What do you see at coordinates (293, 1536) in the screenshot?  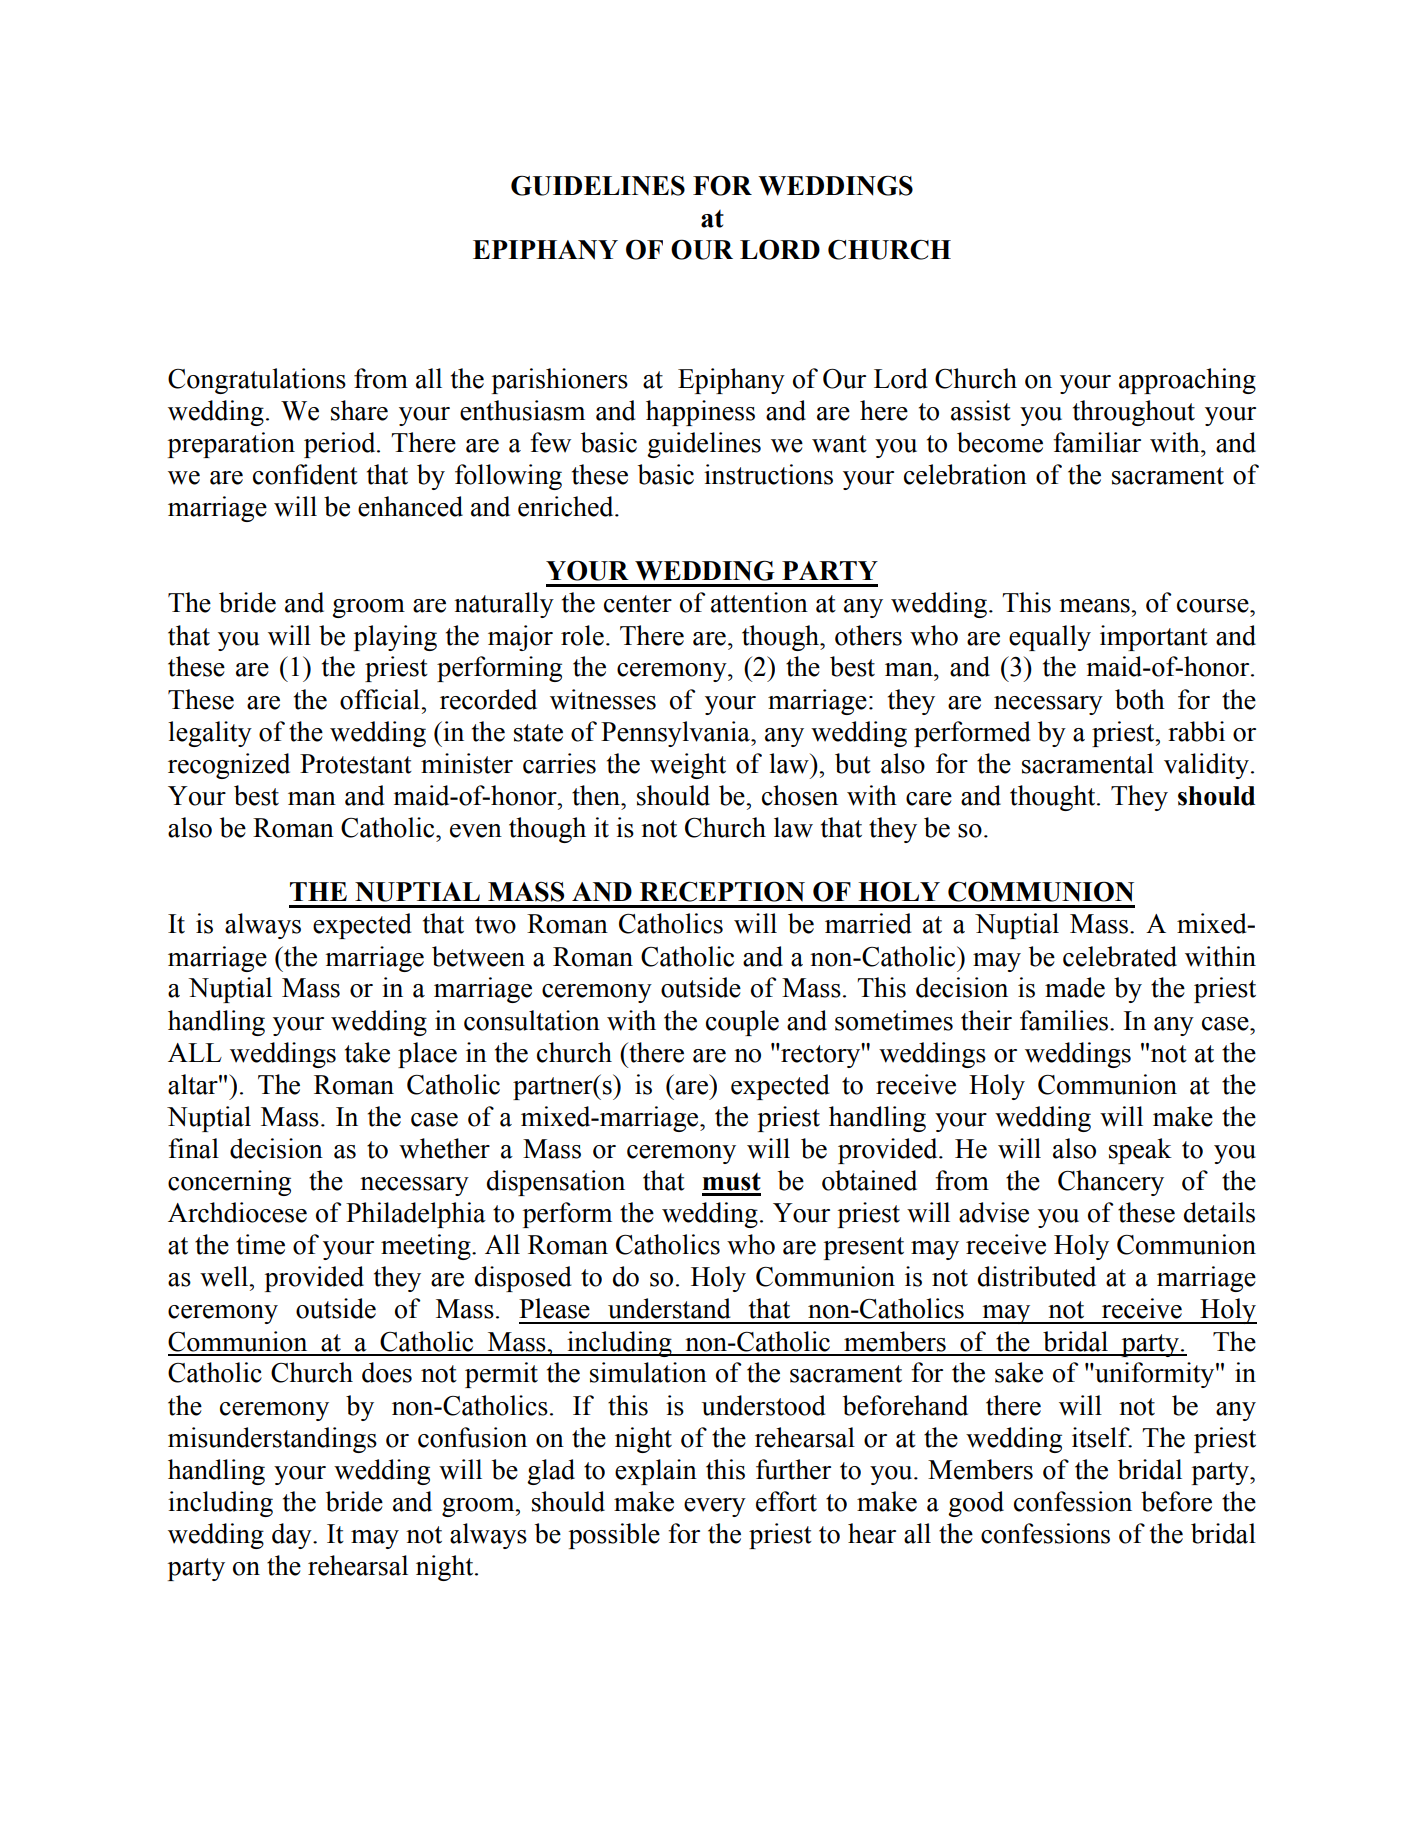 I see `day` at bounding box center [293, 1536].
